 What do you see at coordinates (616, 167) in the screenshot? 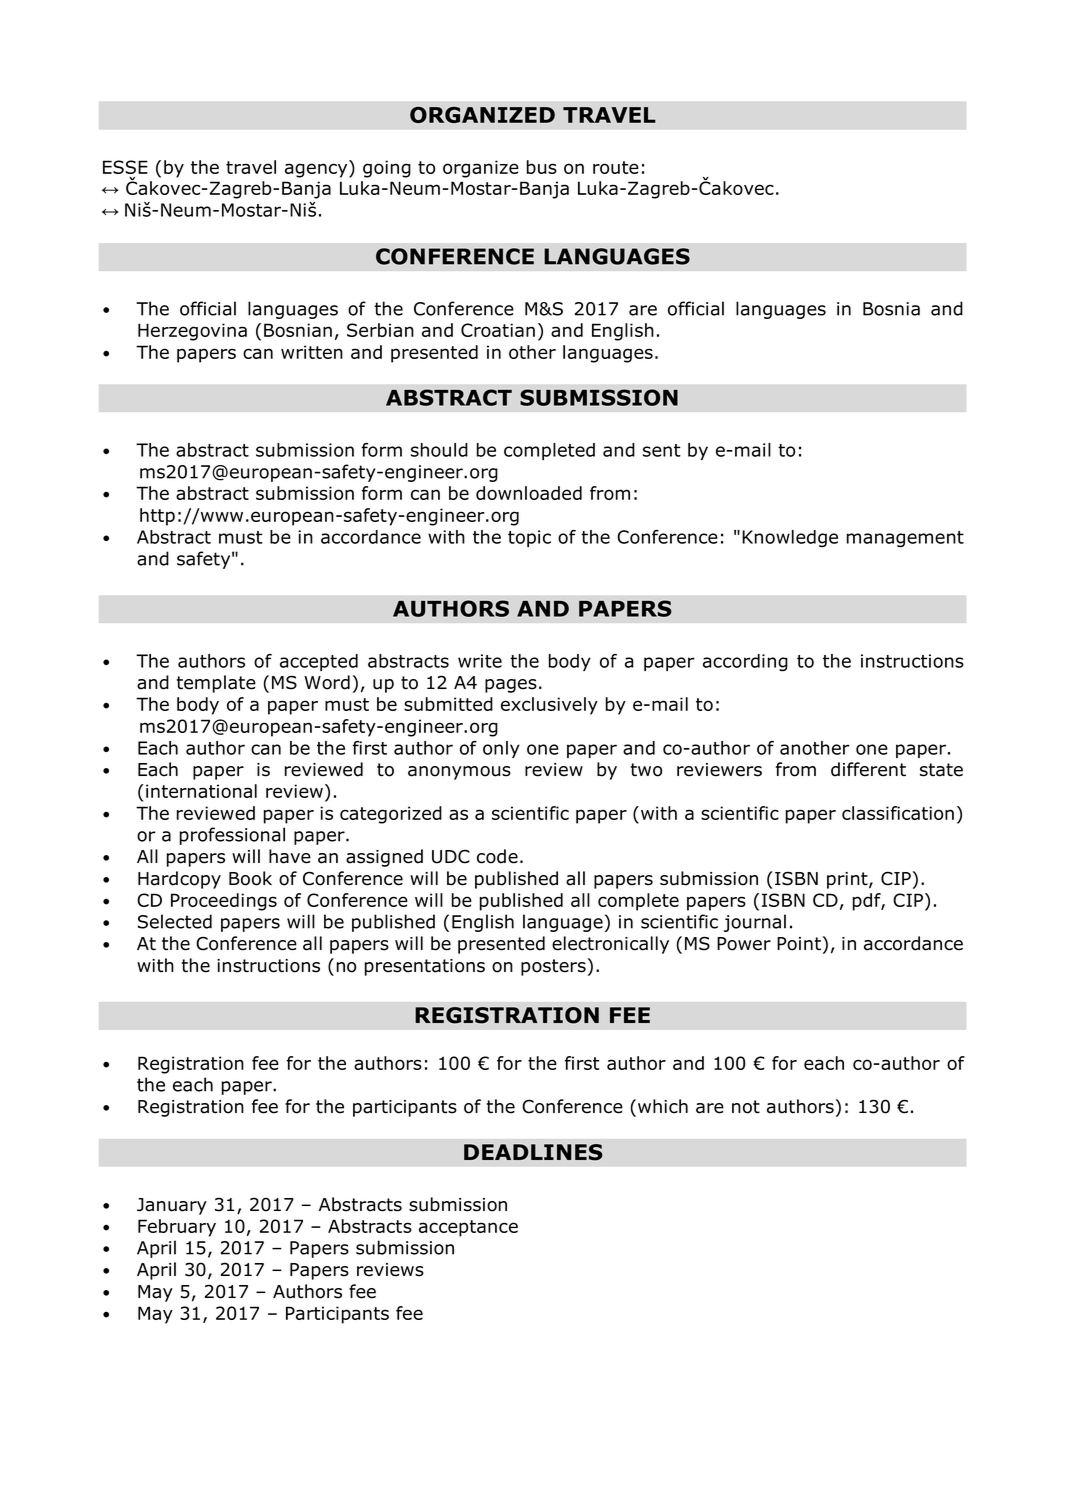
I see `route` at bounding box center [616, 167].
